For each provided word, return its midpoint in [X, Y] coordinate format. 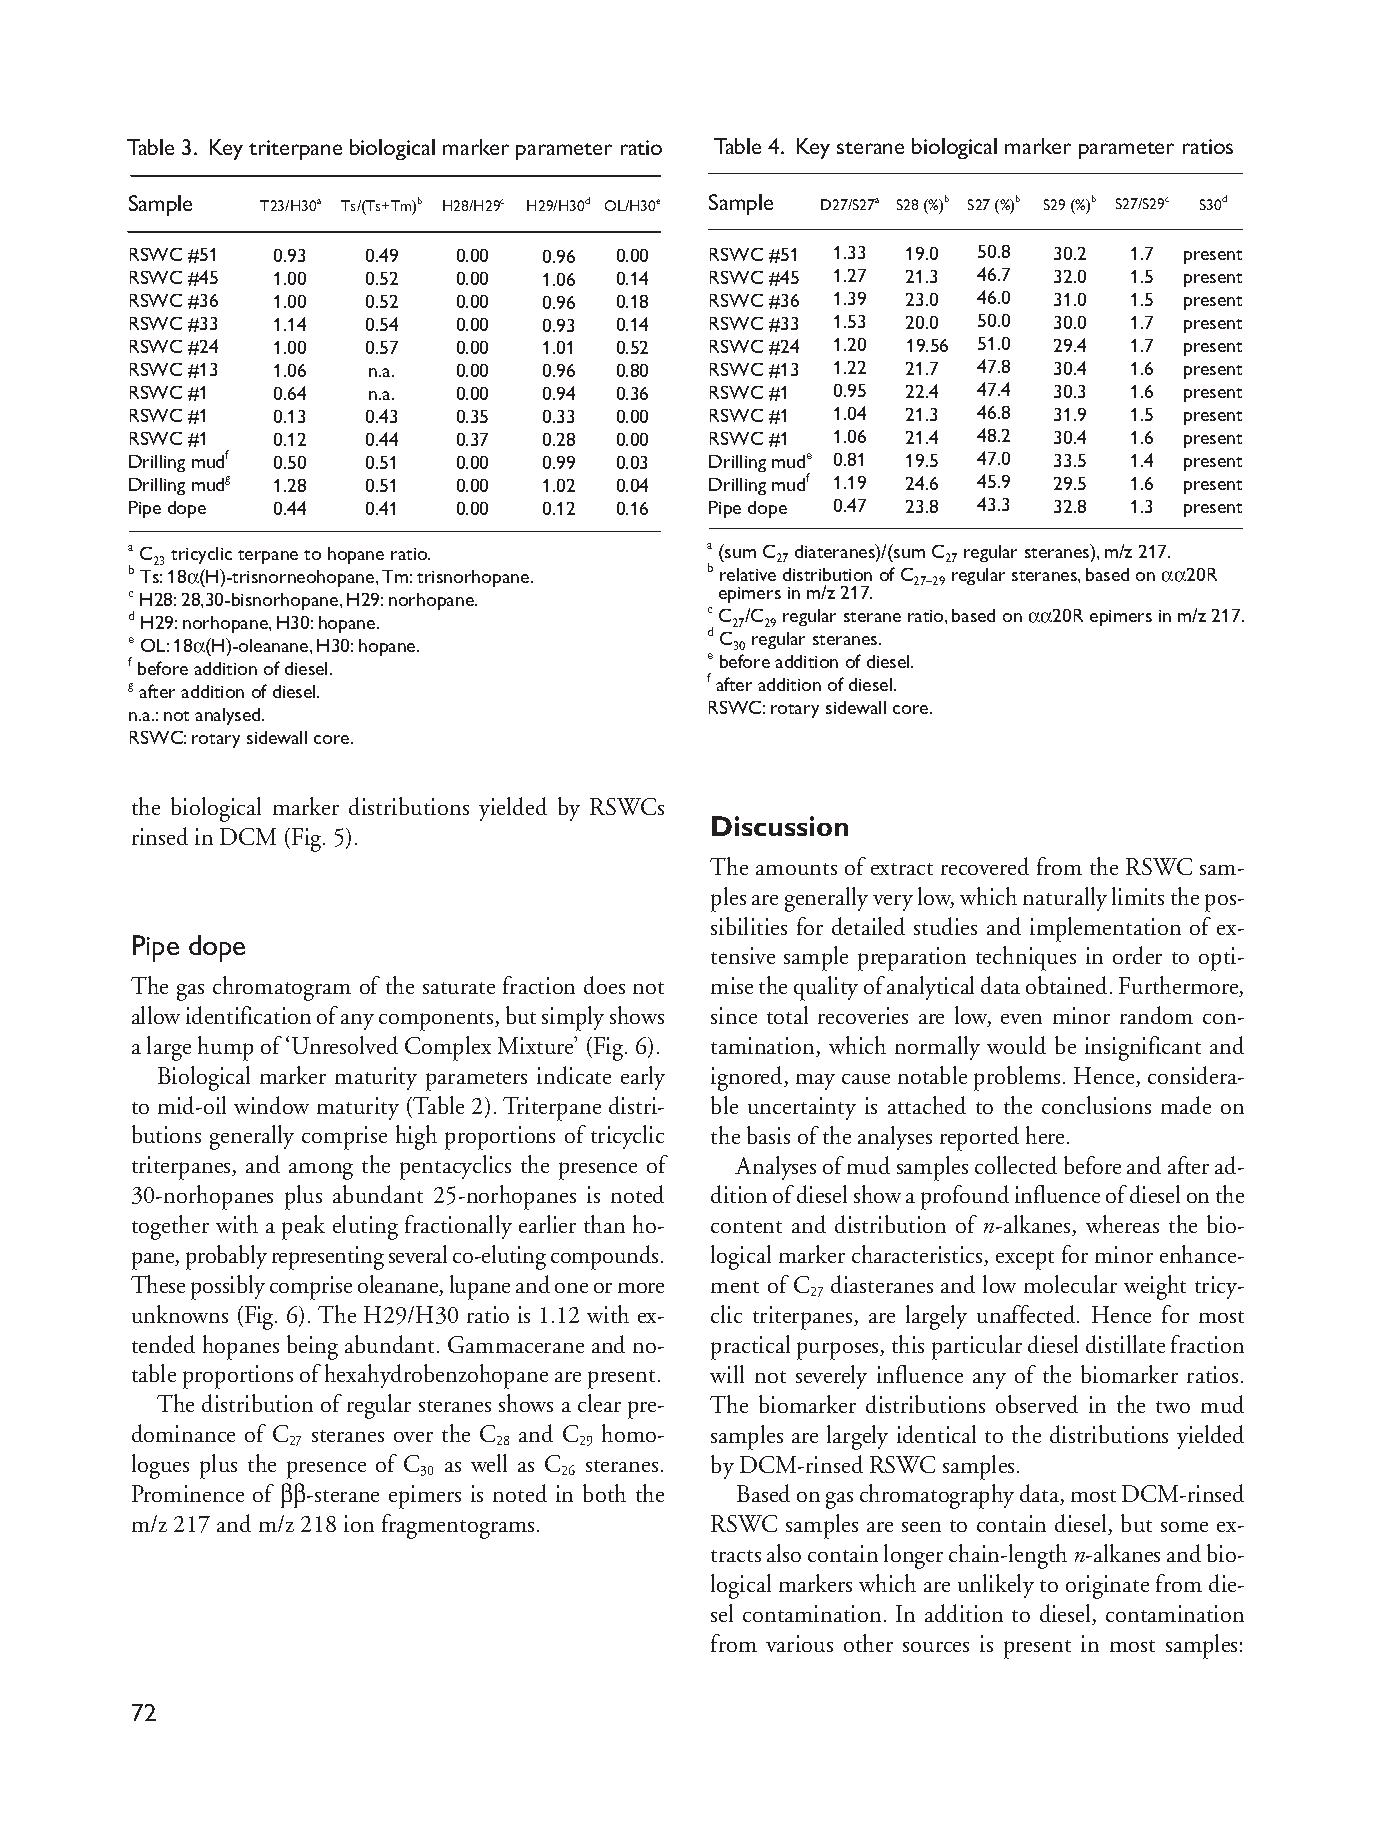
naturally [1065, 899]
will [727, 1374]
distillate [1125, 1344]
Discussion [780, 826]
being [312, 1347]
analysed [229, 716]
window [271, 1105]
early [643, 1078]
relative [748, 574]
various [799, 1643]
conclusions [1096, 1105]
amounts [796, 869]
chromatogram [282, 988]
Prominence [188, 1493]
